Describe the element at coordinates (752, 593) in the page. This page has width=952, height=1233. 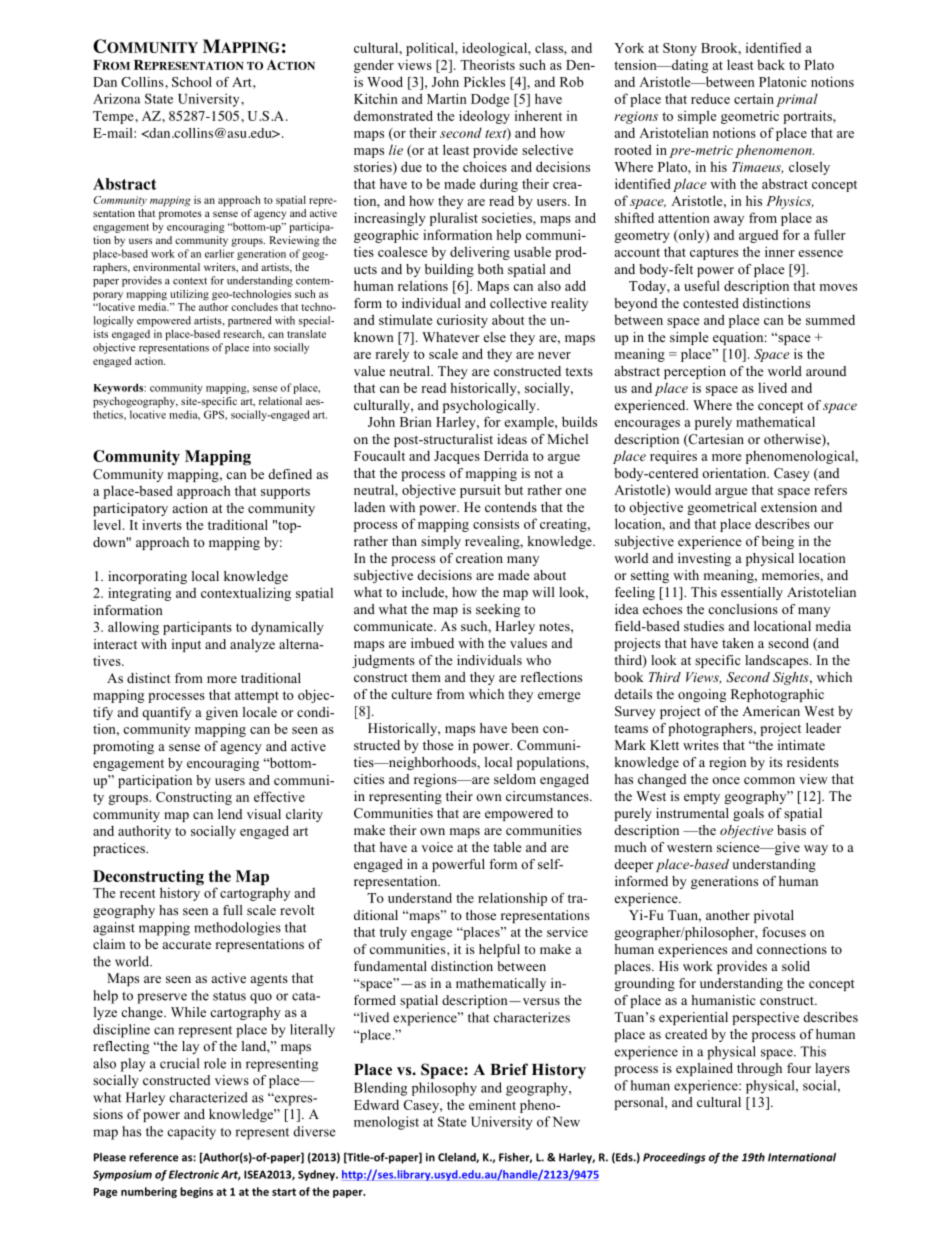
I see `essentially` at that location.
